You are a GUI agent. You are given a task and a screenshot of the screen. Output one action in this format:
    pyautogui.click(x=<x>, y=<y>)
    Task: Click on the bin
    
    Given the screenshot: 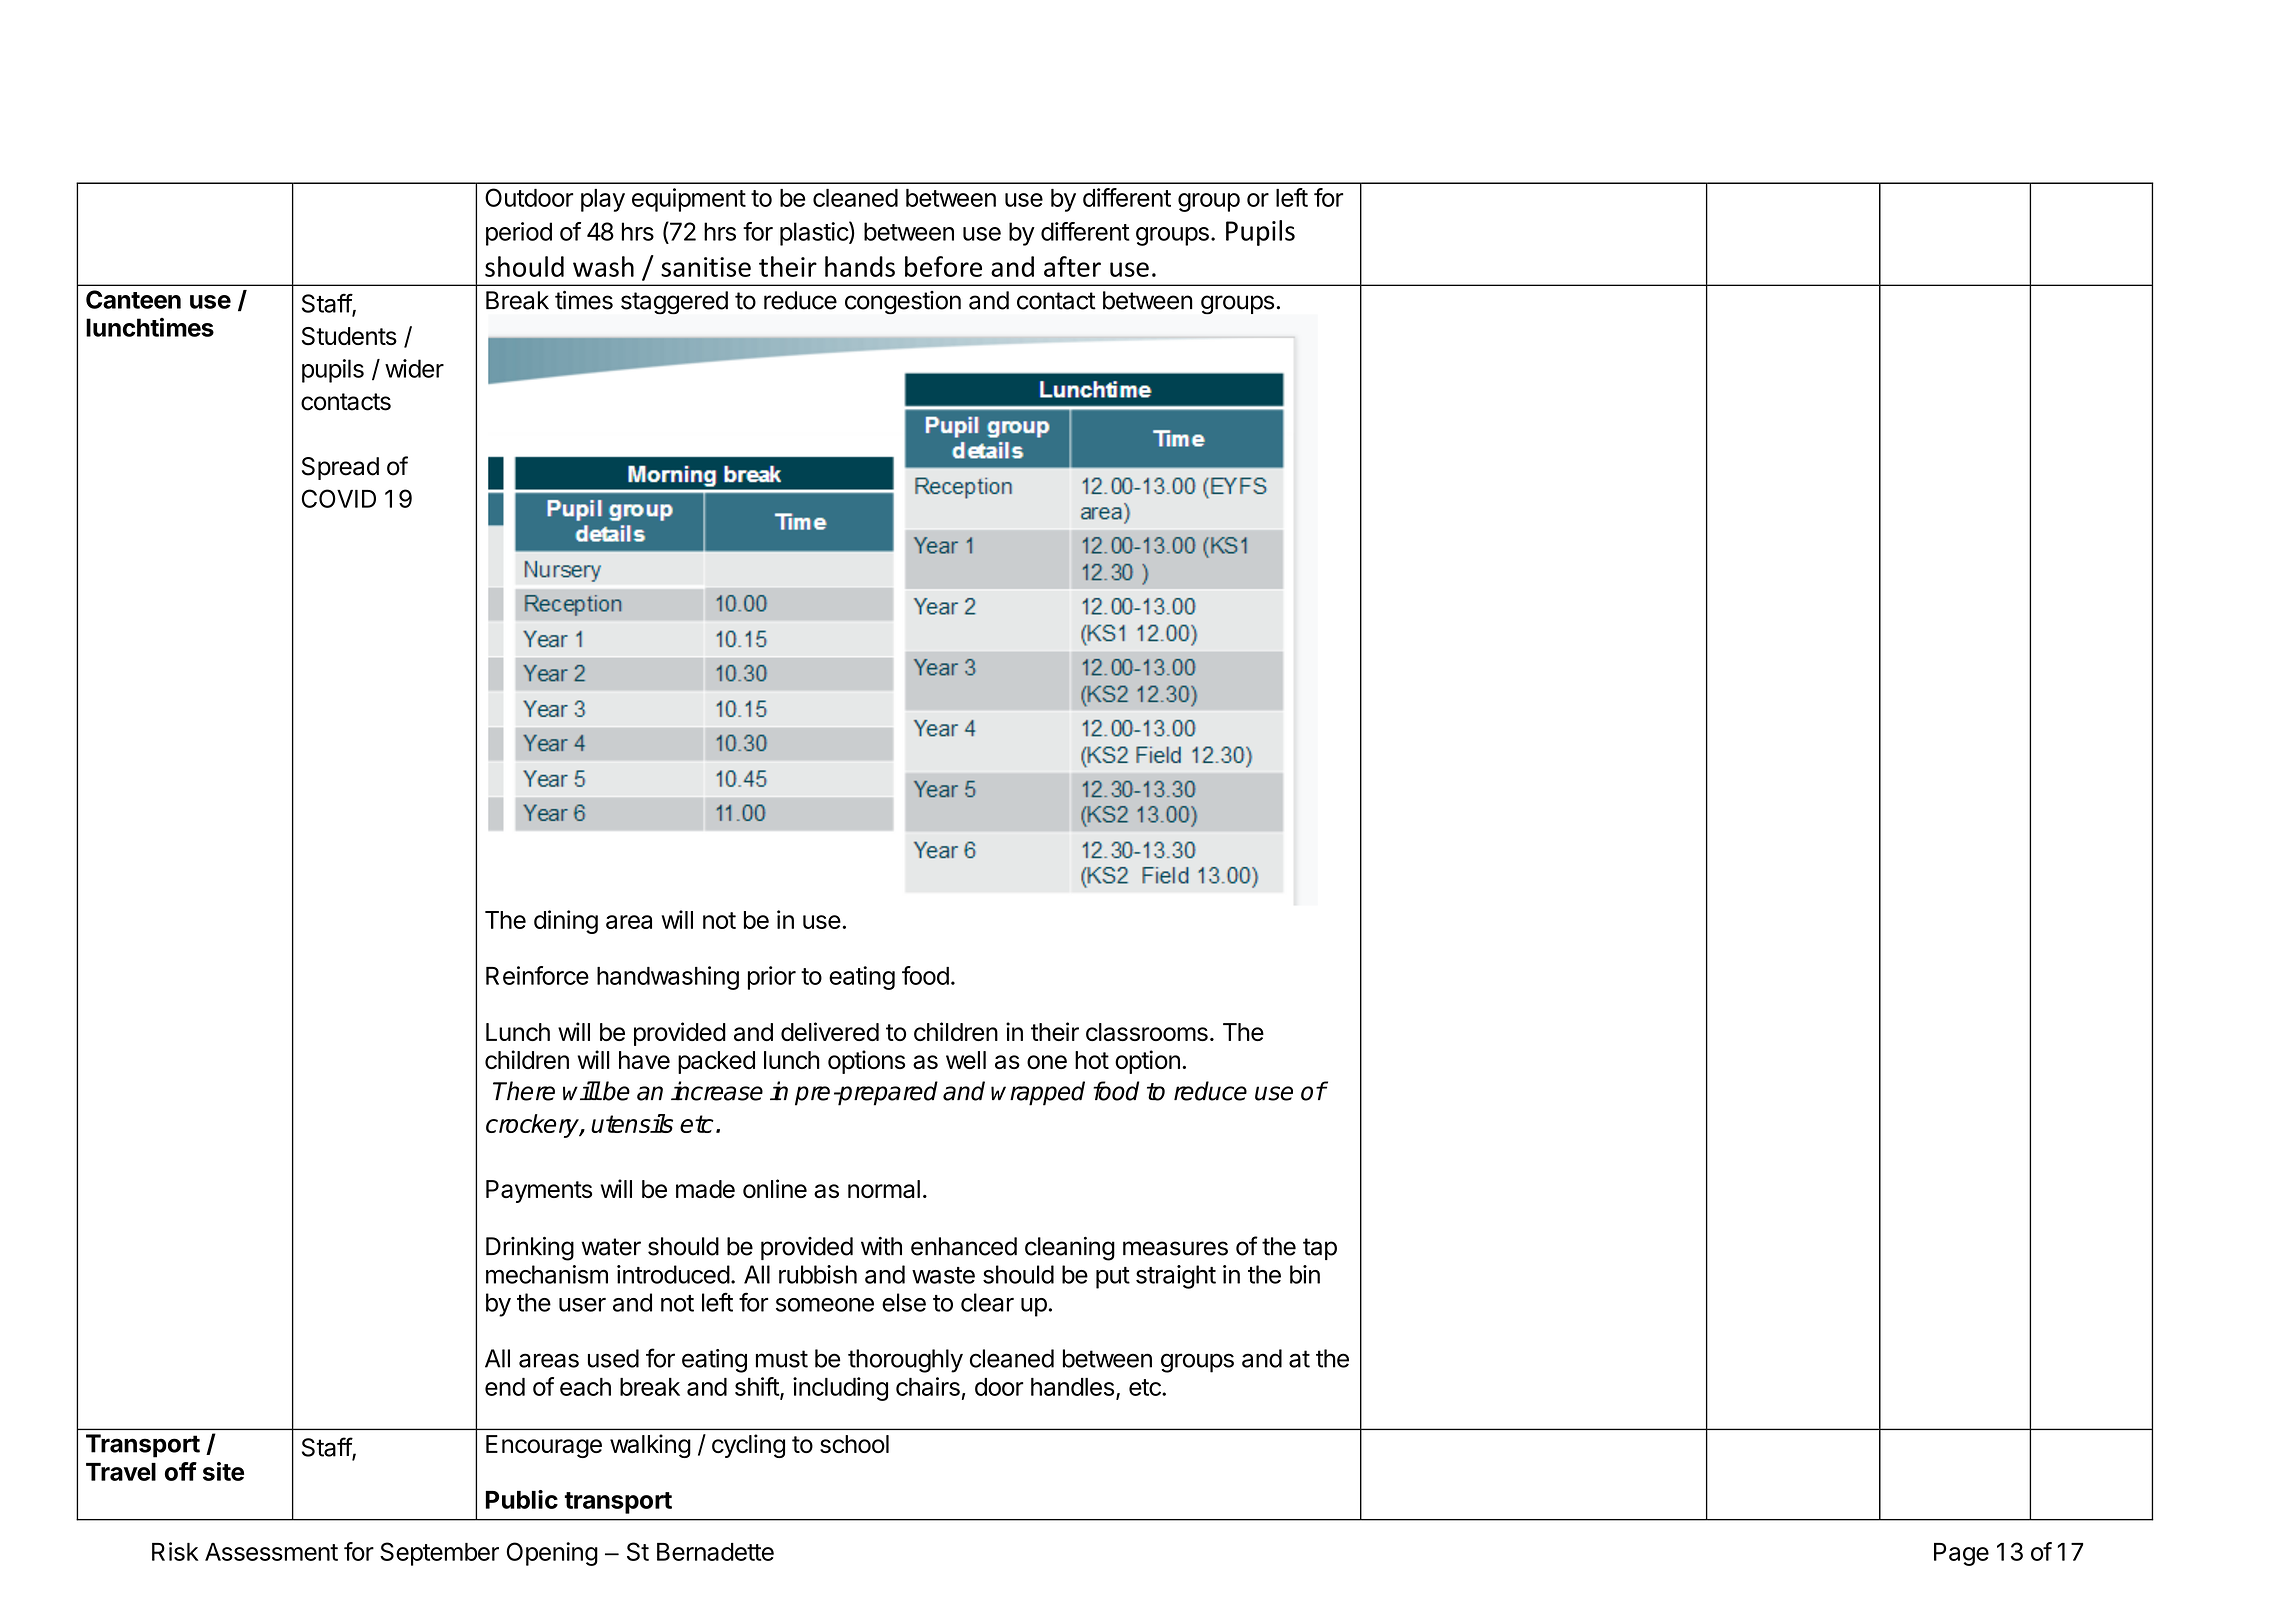 What is the action you would take?
    pyautogui.click(x=1305, y=1274)
